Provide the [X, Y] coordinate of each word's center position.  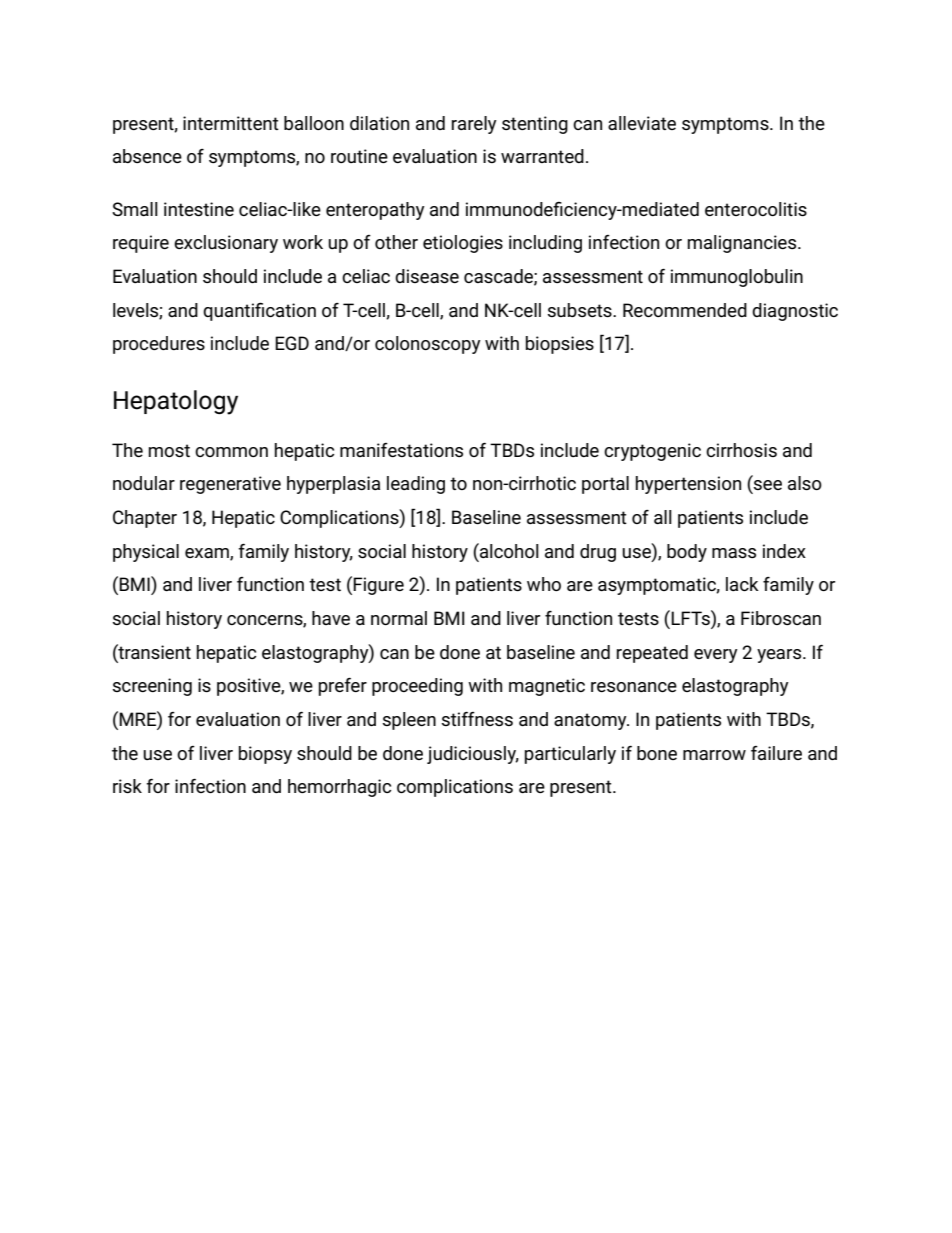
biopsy [265, 755]
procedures [159, 345]
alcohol [508, 550]
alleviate [642, 123]
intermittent [231, 123]
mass [734, 553]
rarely [474, 125]
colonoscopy [428, 345]
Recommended [685, 310]
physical [146, 553]
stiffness [477, 719]
